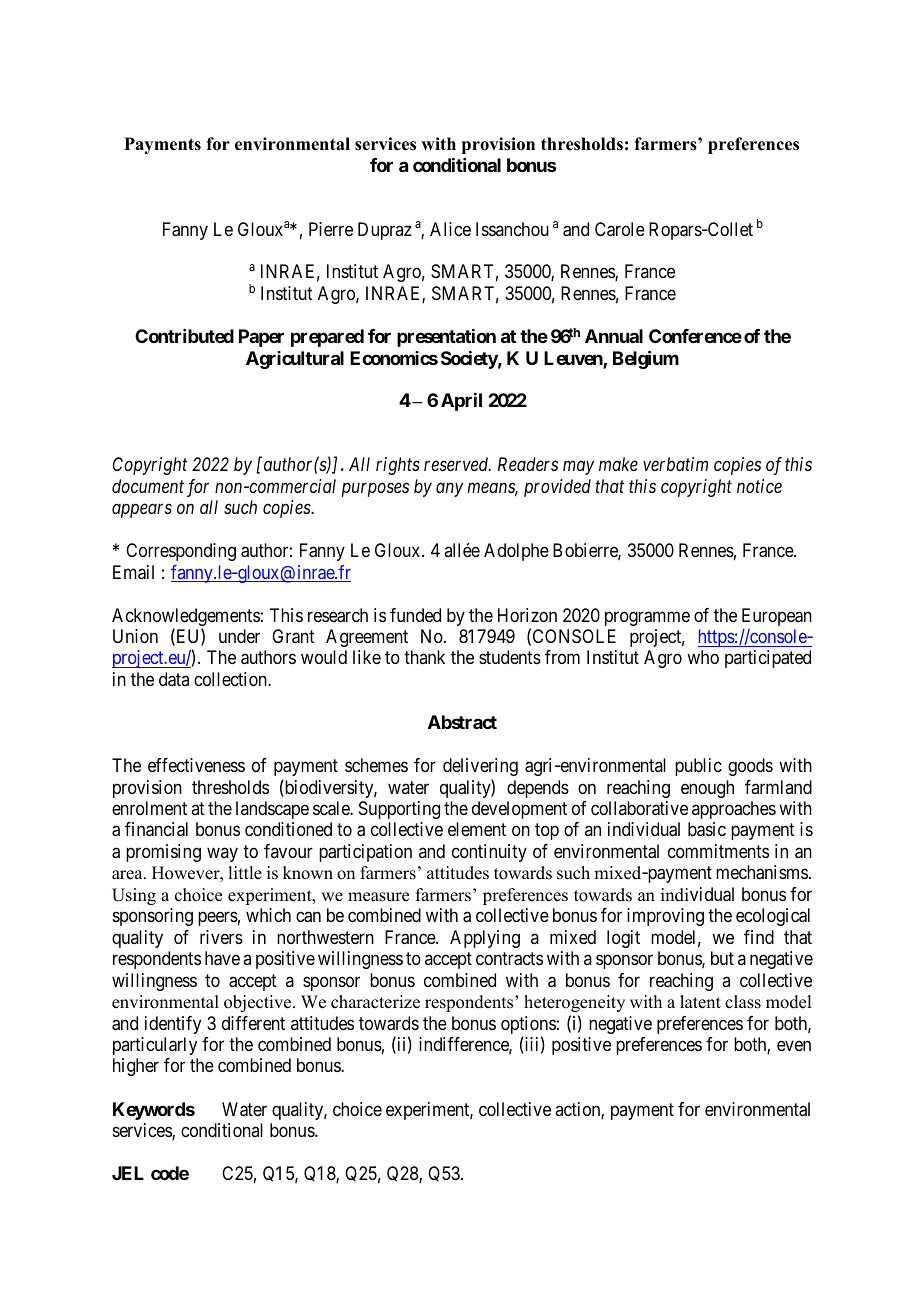 The image size is (924, 1308). I want to click on European, so click(777, 617).
